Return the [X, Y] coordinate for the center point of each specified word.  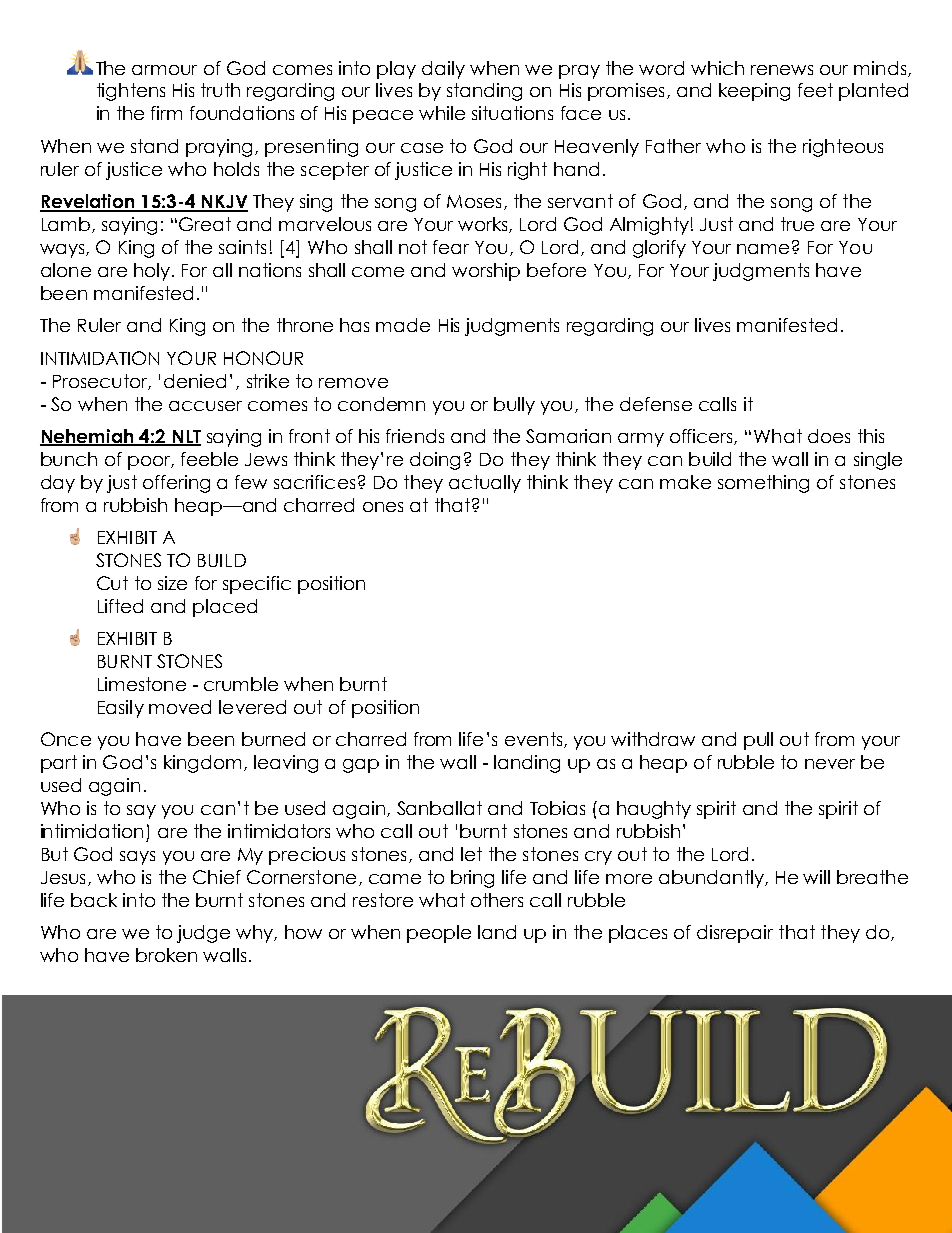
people [439, 934]
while [442, 113]
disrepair [735, 934]
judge [203, 934]
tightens [131, 92]
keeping [754, 92]
